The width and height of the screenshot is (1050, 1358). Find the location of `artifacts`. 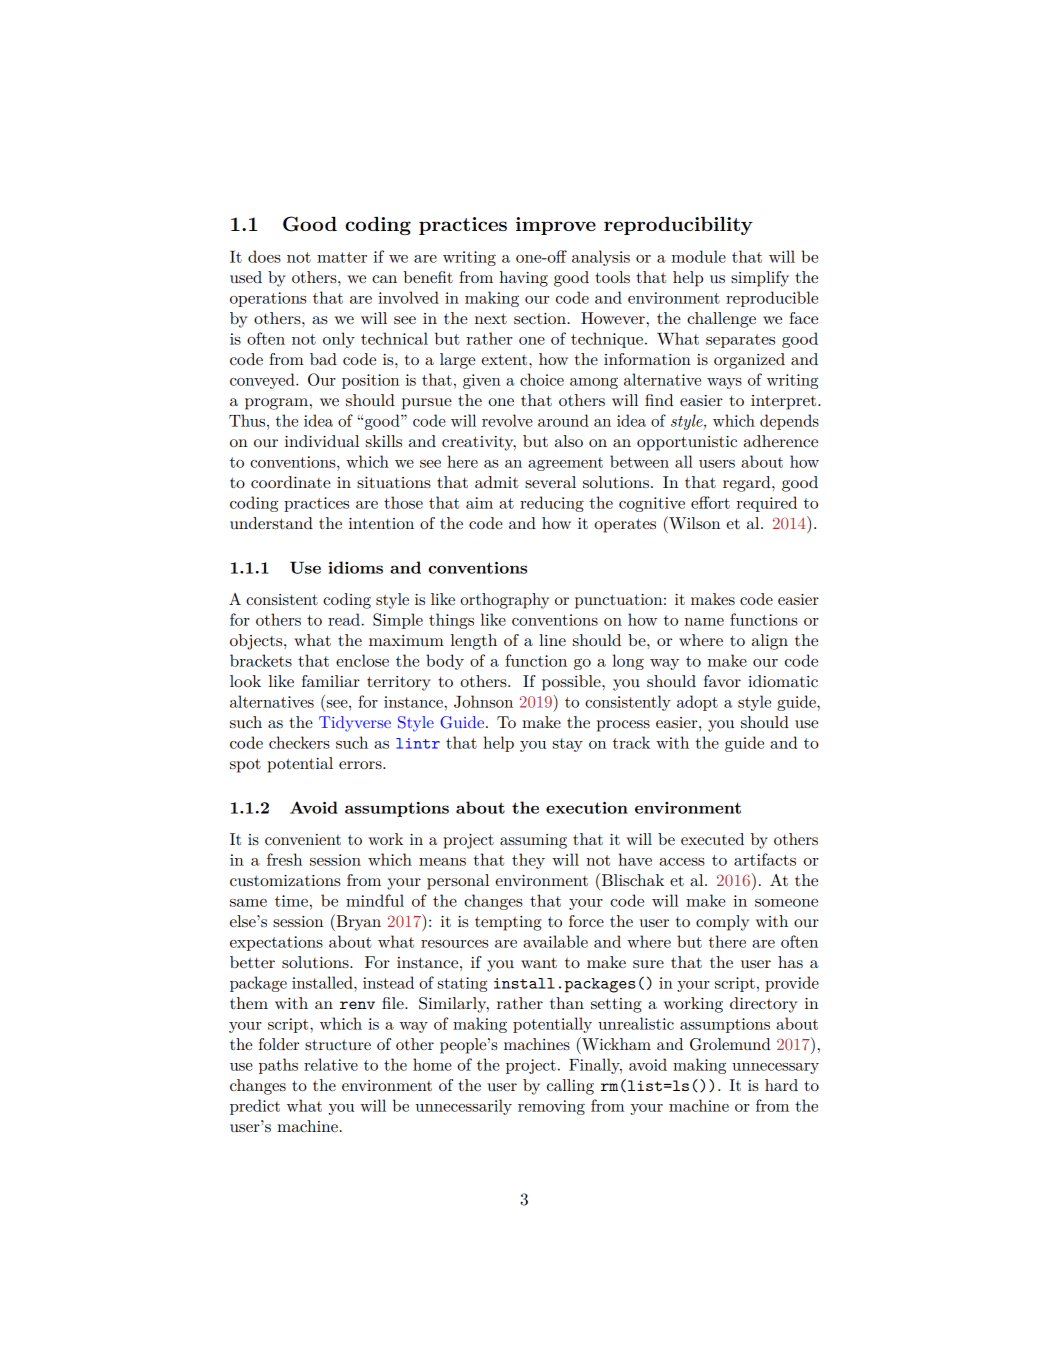

artifacts is located at coordinates (765, 859).
